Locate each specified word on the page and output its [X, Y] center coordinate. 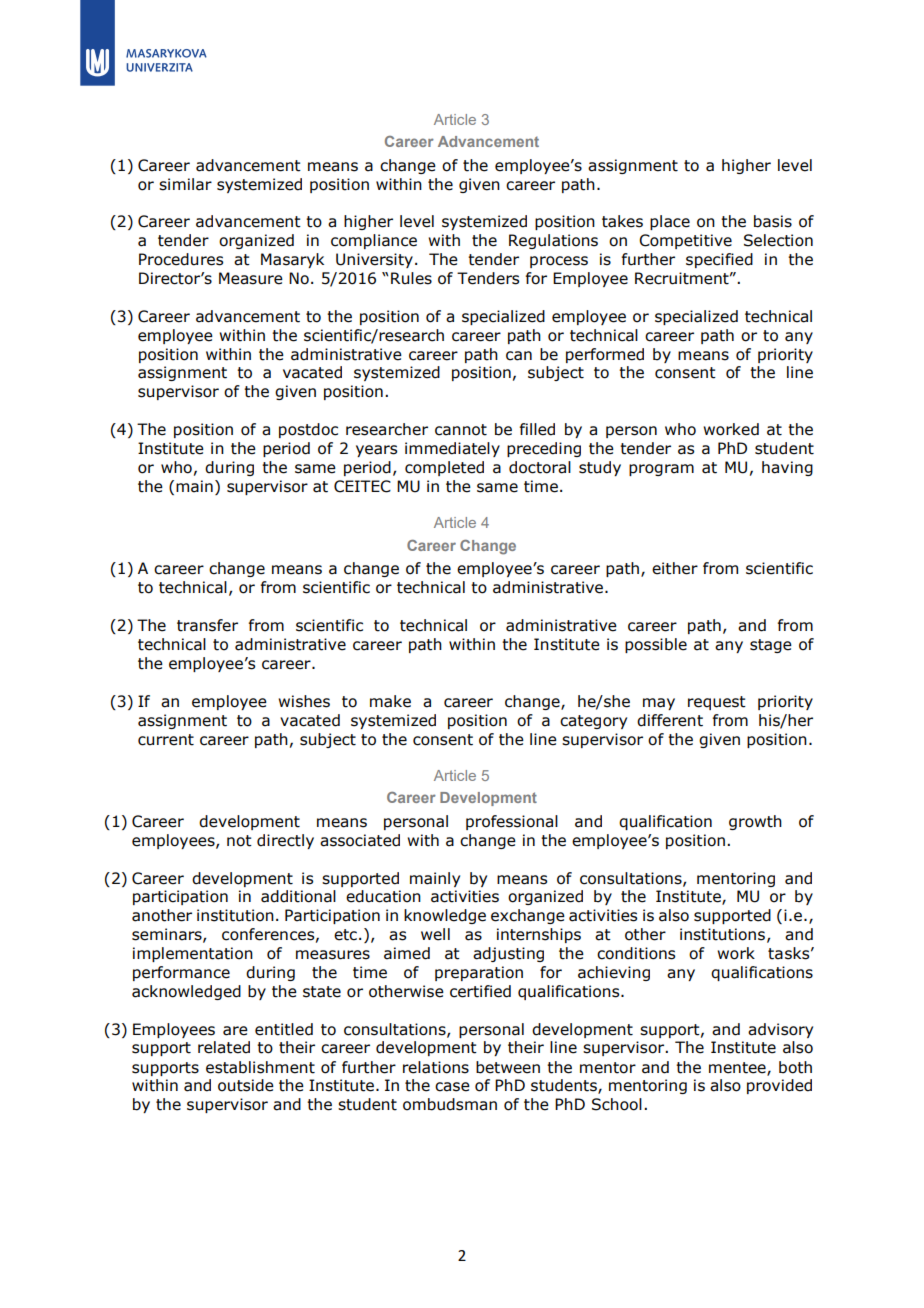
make [390, 701]
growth [755, 822]
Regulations [553, 241]
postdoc [308, 430]
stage [771, 646]
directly [285, 841]
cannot [461, 430]
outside [246, 1085]
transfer [207, 625]
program [661, 470]
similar [185, 184]
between [508, 1067]
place [670, 222]
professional [512, 822]
